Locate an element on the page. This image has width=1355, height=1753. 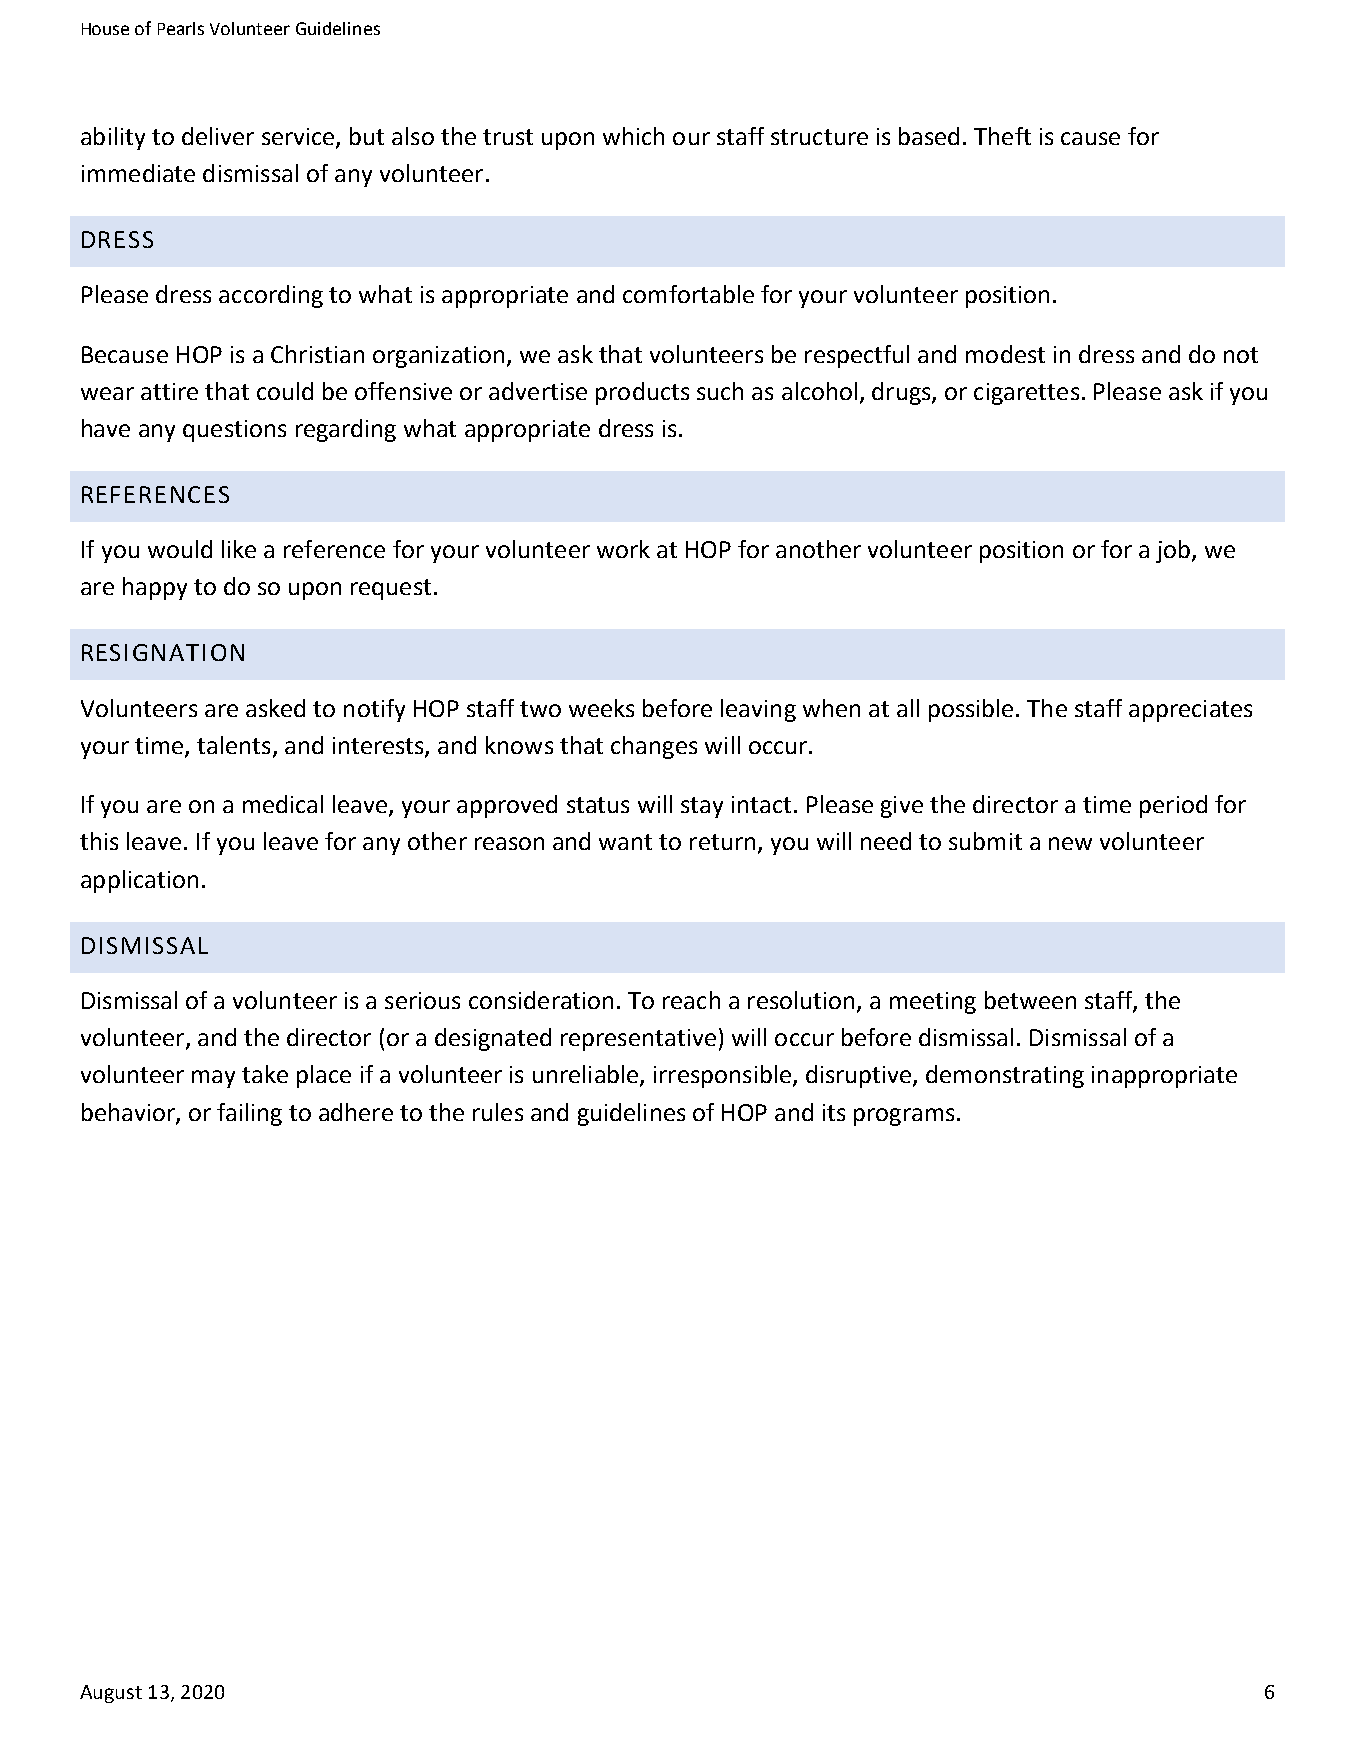
new is located at coordinates (1070, 843).
